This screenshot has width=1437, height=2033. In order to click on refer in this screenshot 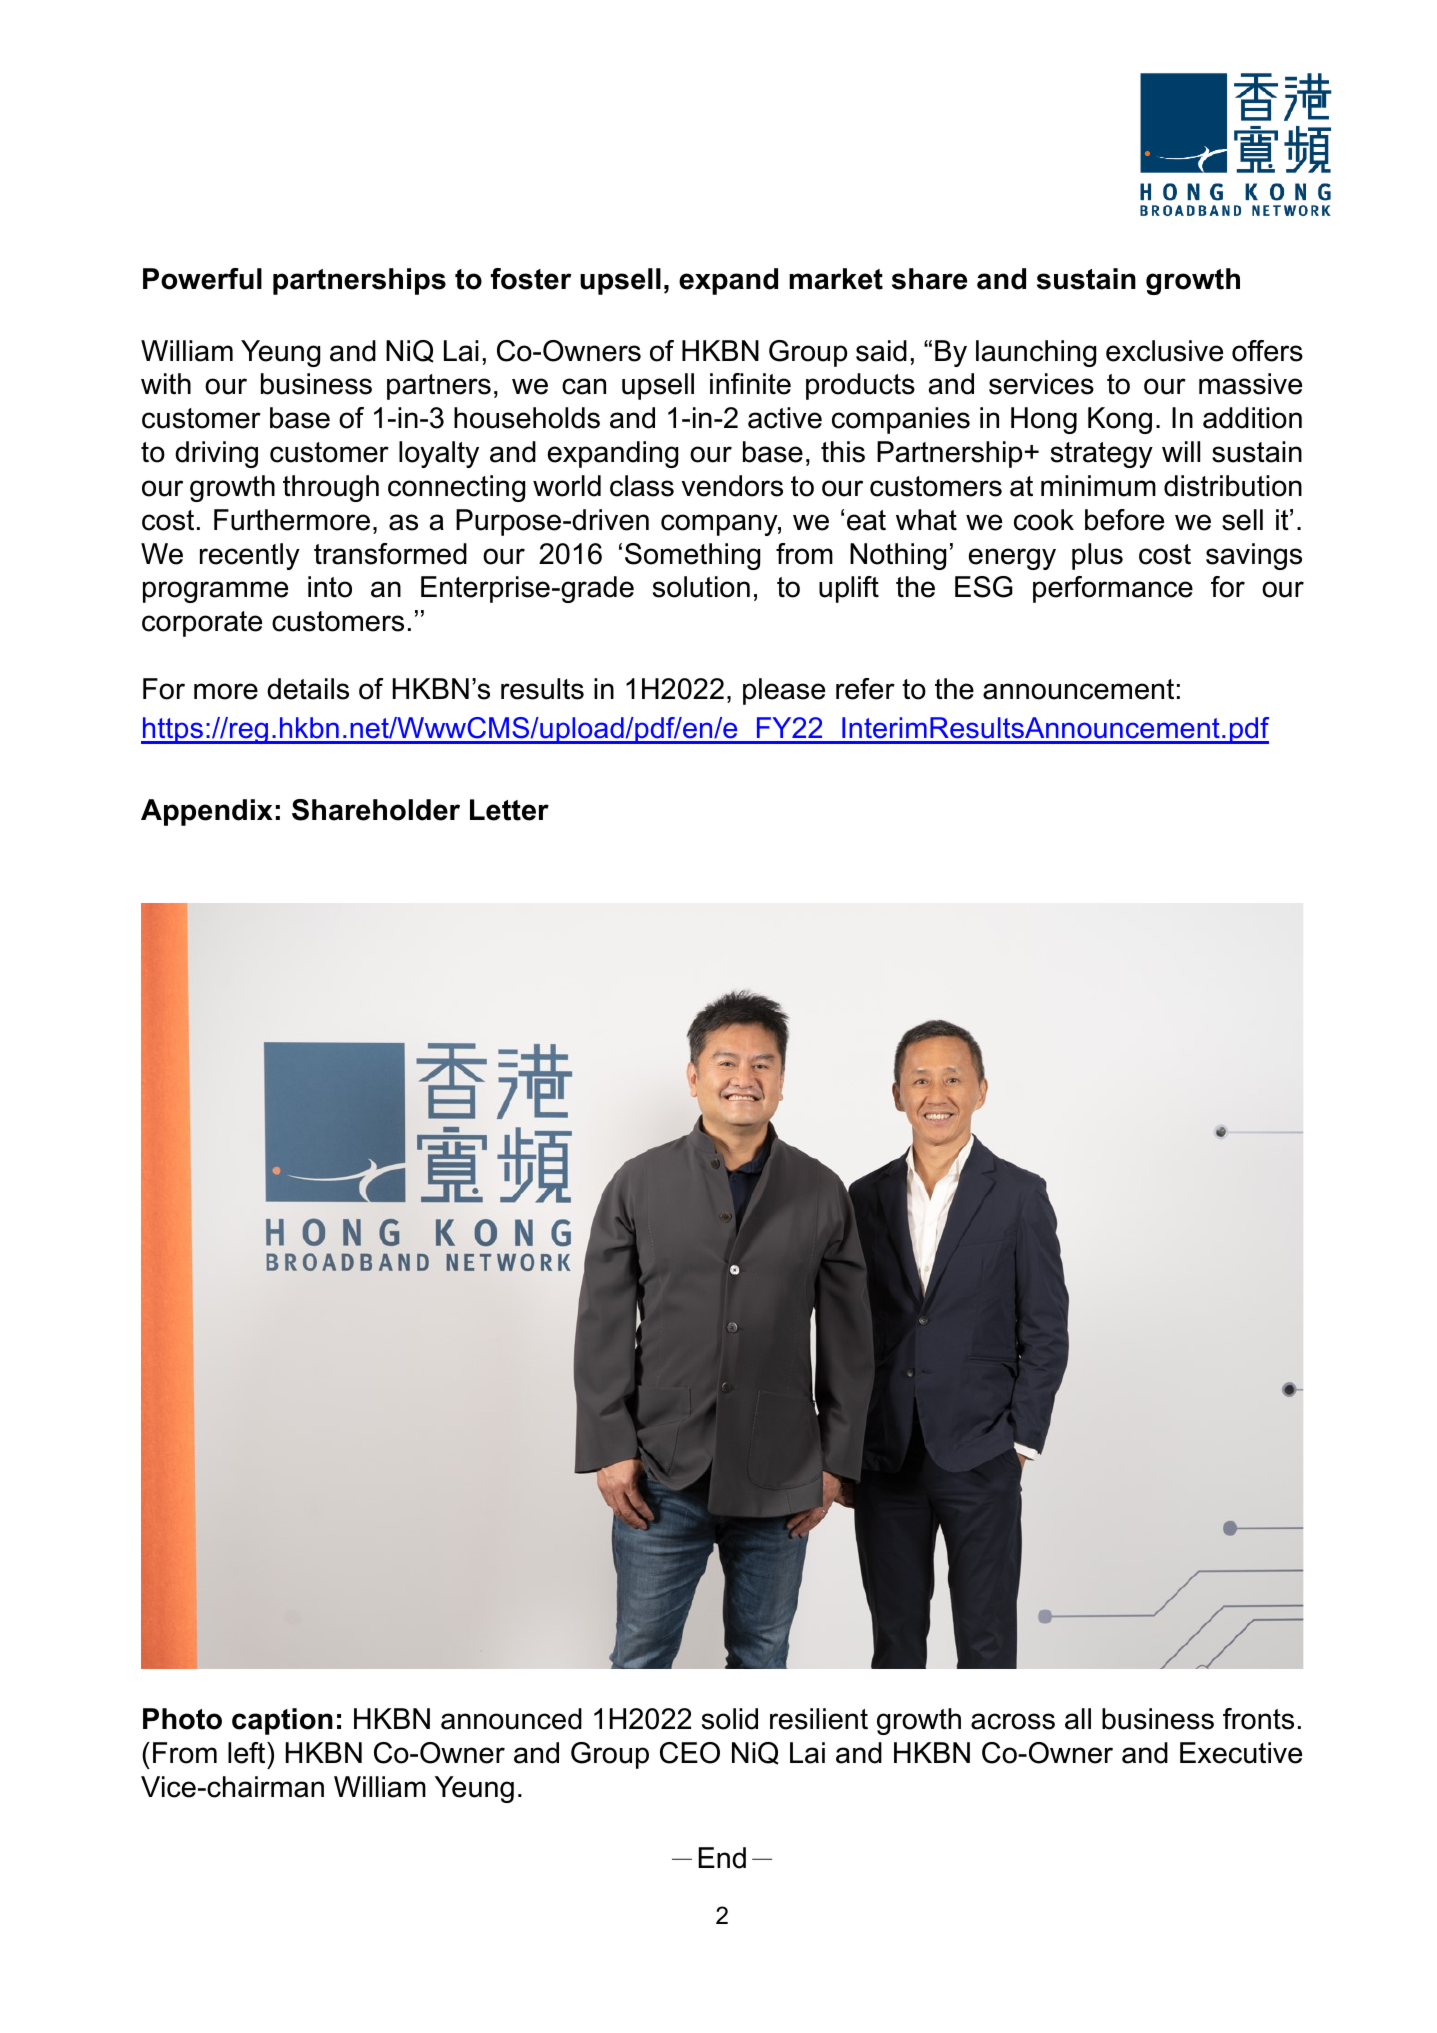, I will do `click(865, 689)`.
